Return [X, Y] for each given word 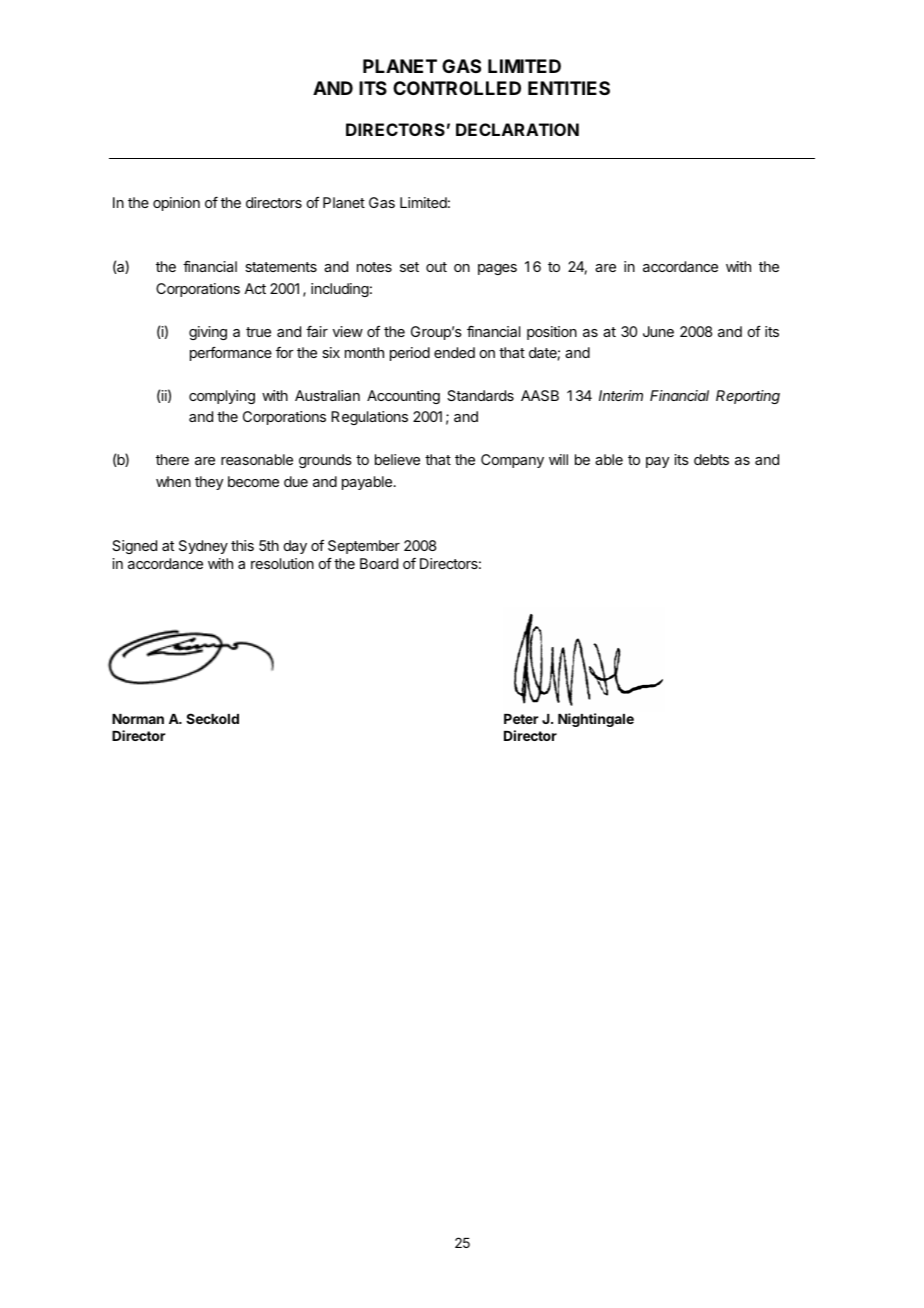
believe [397, 459]
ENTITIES [569, 88]
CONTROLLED [457, 88]
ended [454, 352]
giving [208, 333]
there [172, 459]
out [436, 267]
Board [379, 563]
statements [281, 267]
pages [497, 269]
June [658, 331]
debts [711, 459]
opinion [176, 204]
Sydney [203, 547]
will [558, 459]
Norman [138, 719]
